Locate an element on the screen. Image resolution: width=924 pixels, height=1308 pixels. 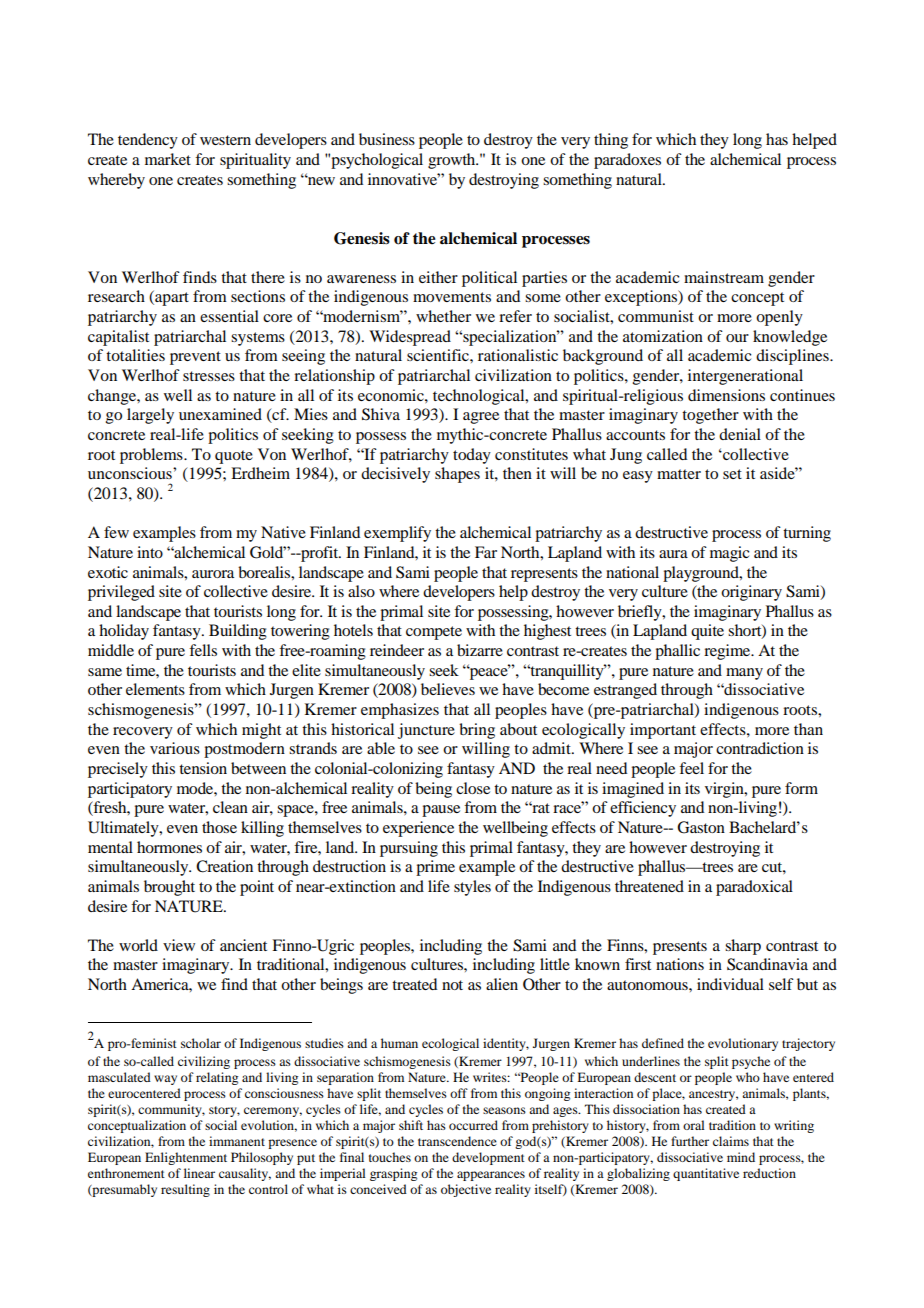
Enlightenment is located at coordinates (186, 1158).
